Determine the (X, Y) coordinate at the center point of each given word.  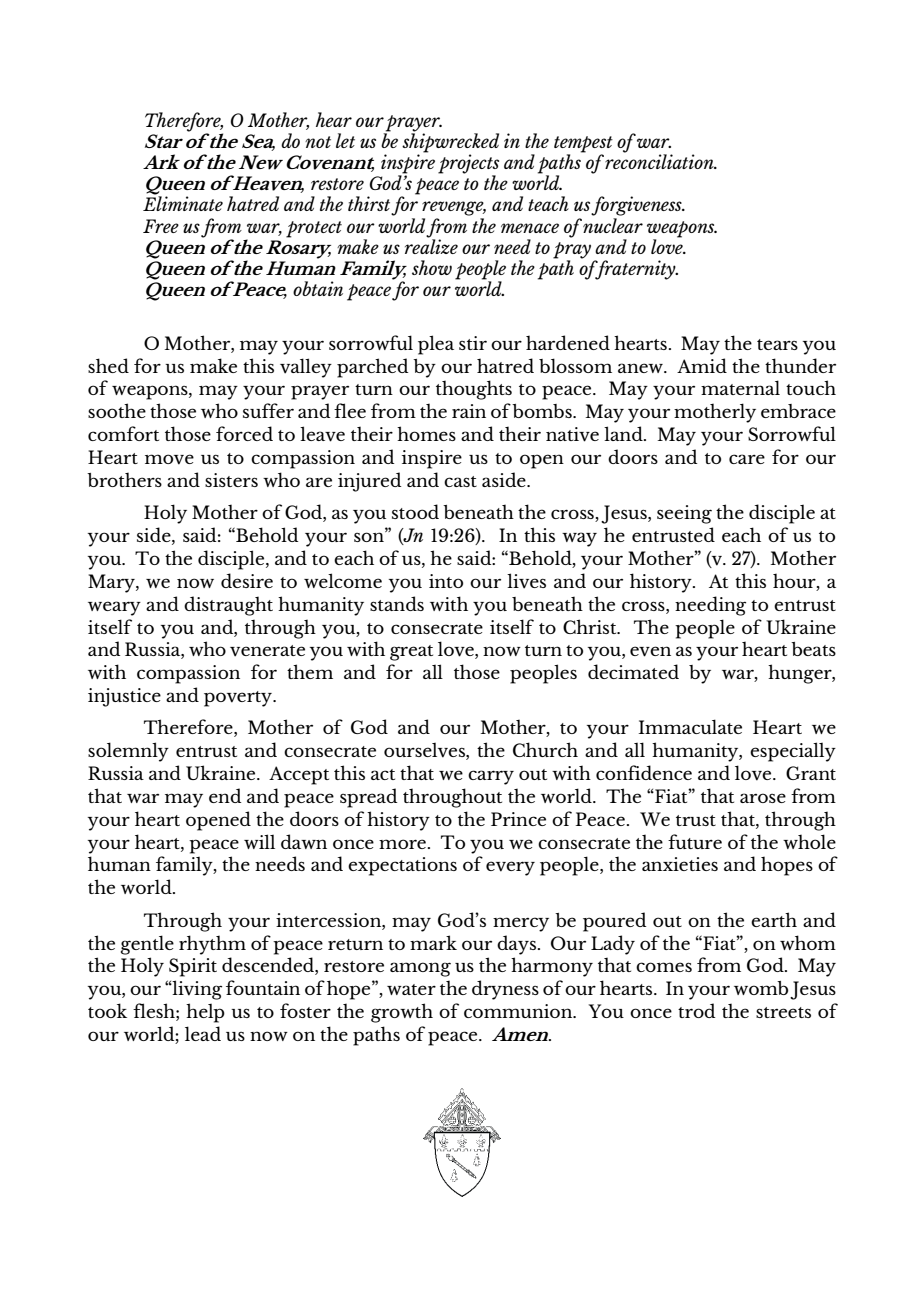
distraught (228, 606)
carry (491, 777)
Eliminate (183, 203)
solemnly (128, 752)
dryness (505, 990)
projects (468, 165)
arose (763, 798)
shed (108, 365)
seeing (684, 514)
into (446, 581)
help (205, 1013)
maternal (740, 387)
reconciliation (660, 160)
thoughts (474, 390)
